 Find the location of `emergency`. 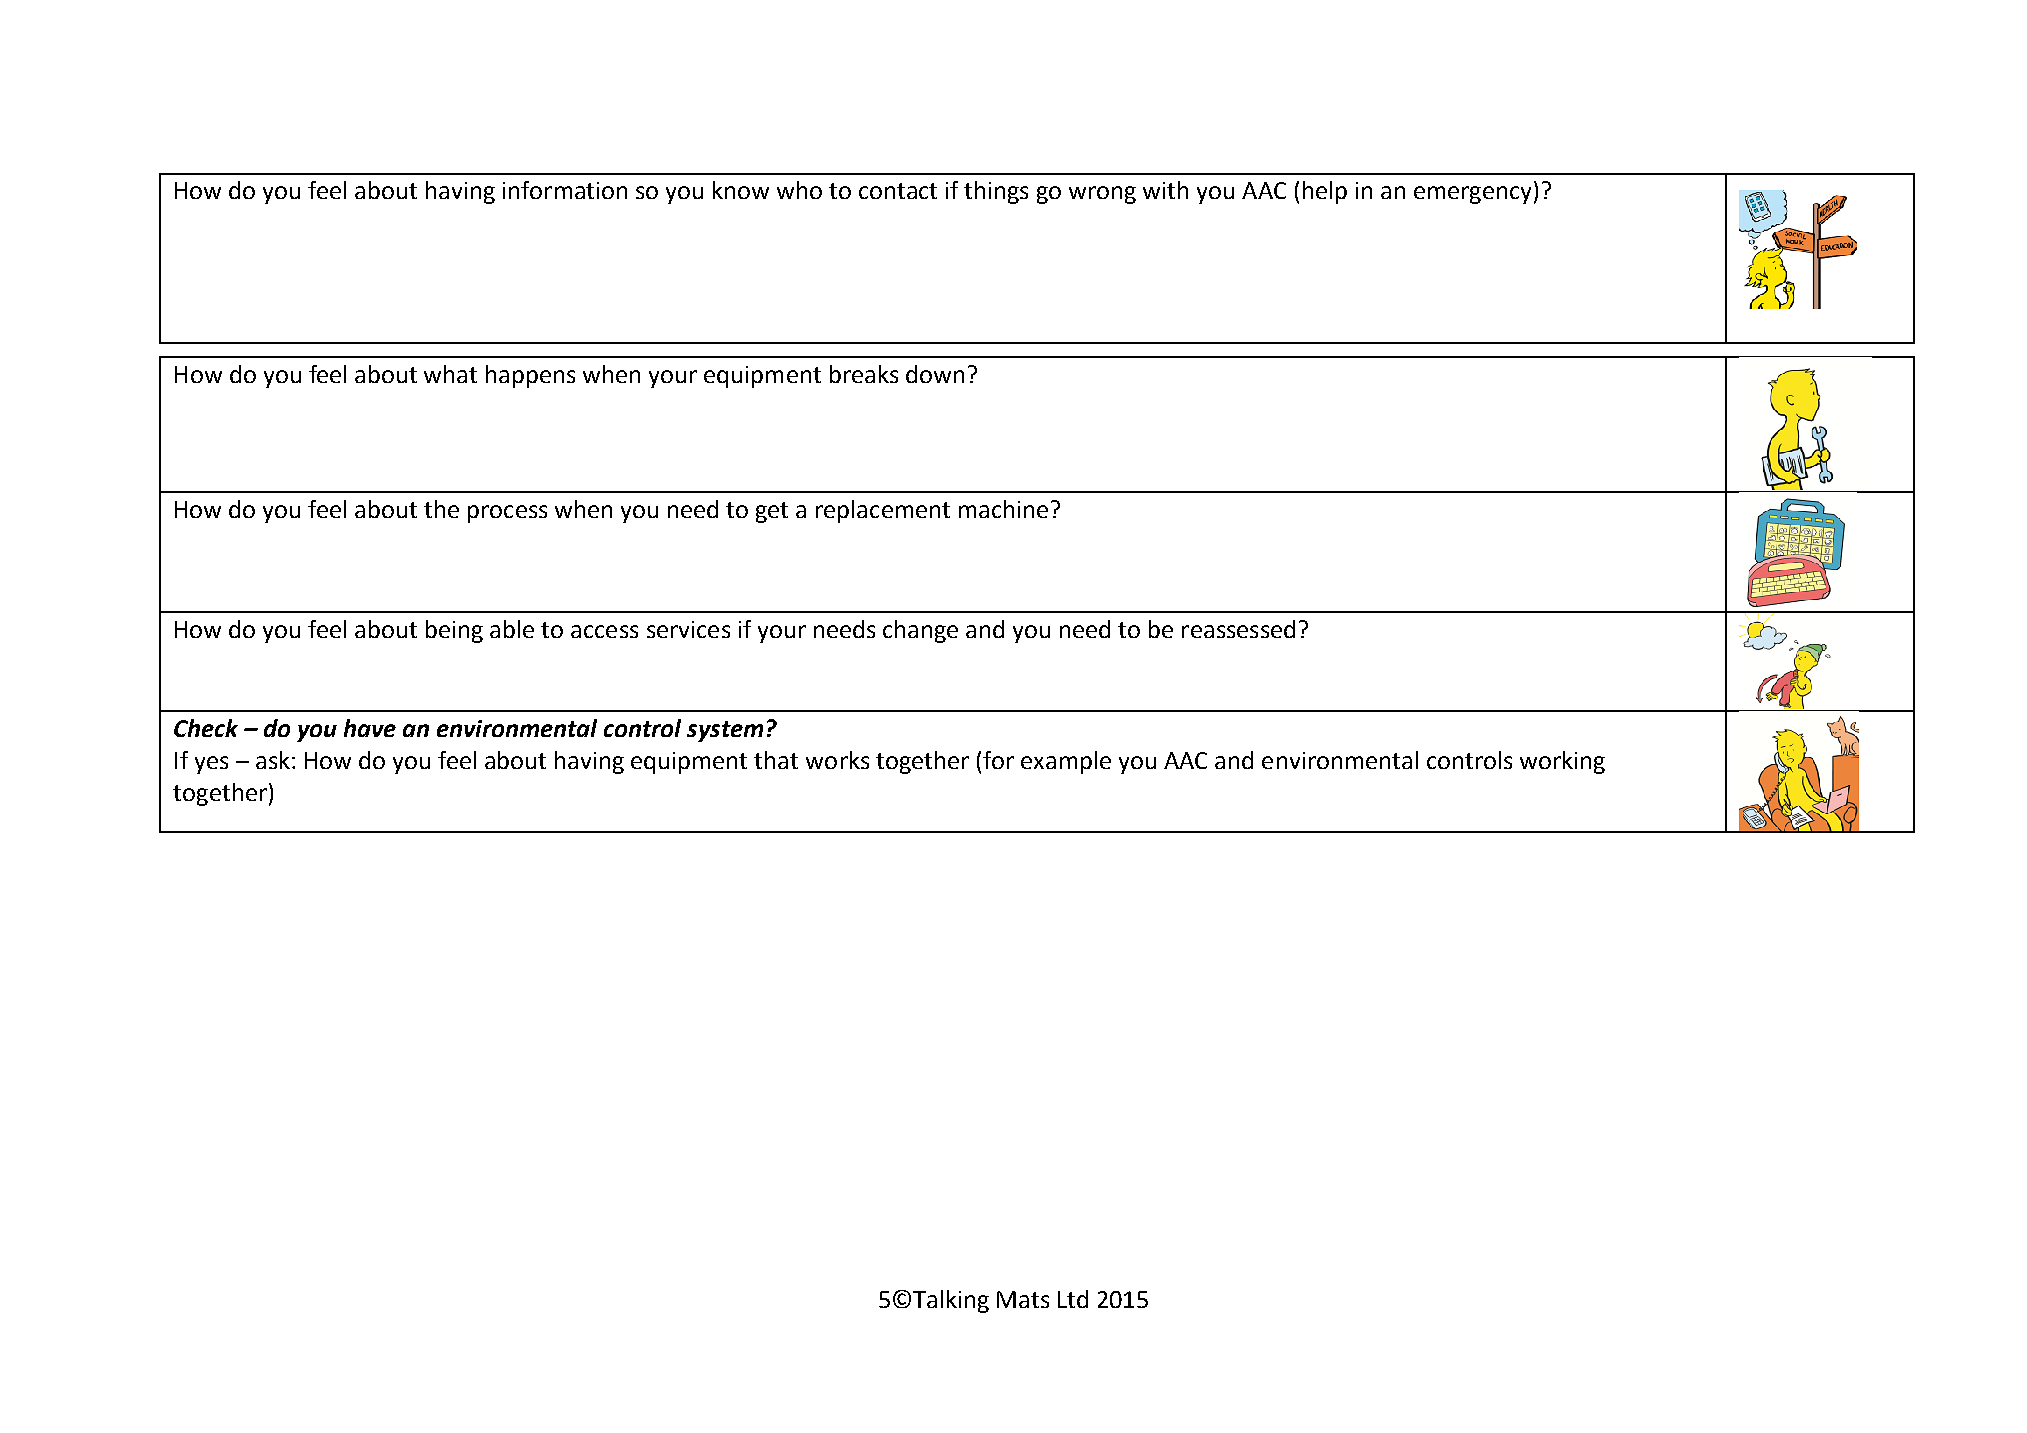

emergency is located at coordinates (1472, 195).
